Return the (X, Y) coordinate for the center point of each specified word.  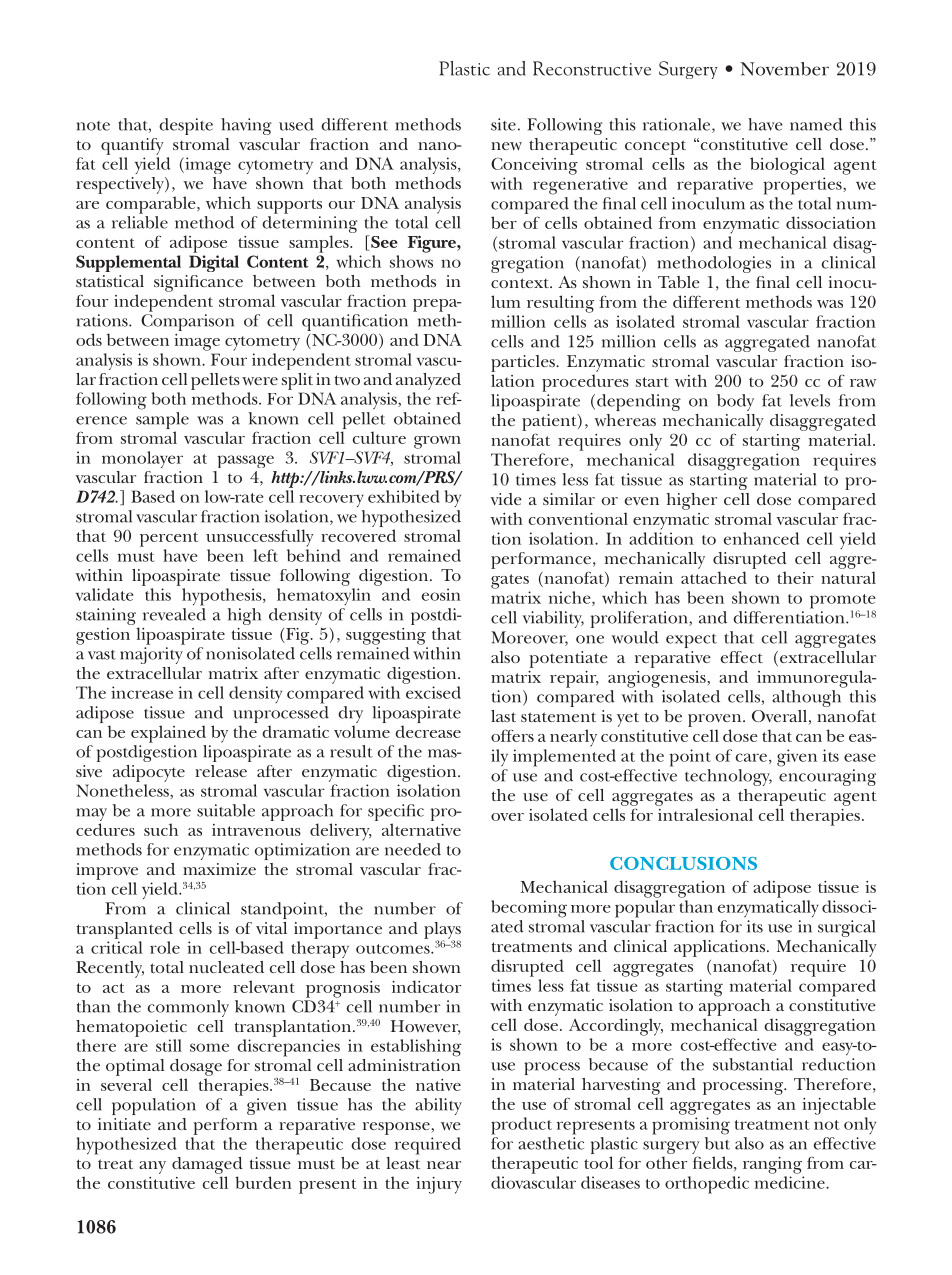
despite (186, 126)
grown (437, 442)
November (784, 69)
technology (728, 777)
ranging (772, 1165)
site (503, 124)
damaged (207, 1165)
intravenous (256, 830)
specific (396, 812)
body (735, 402)
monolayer (142, 459)
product (521, 1126)
